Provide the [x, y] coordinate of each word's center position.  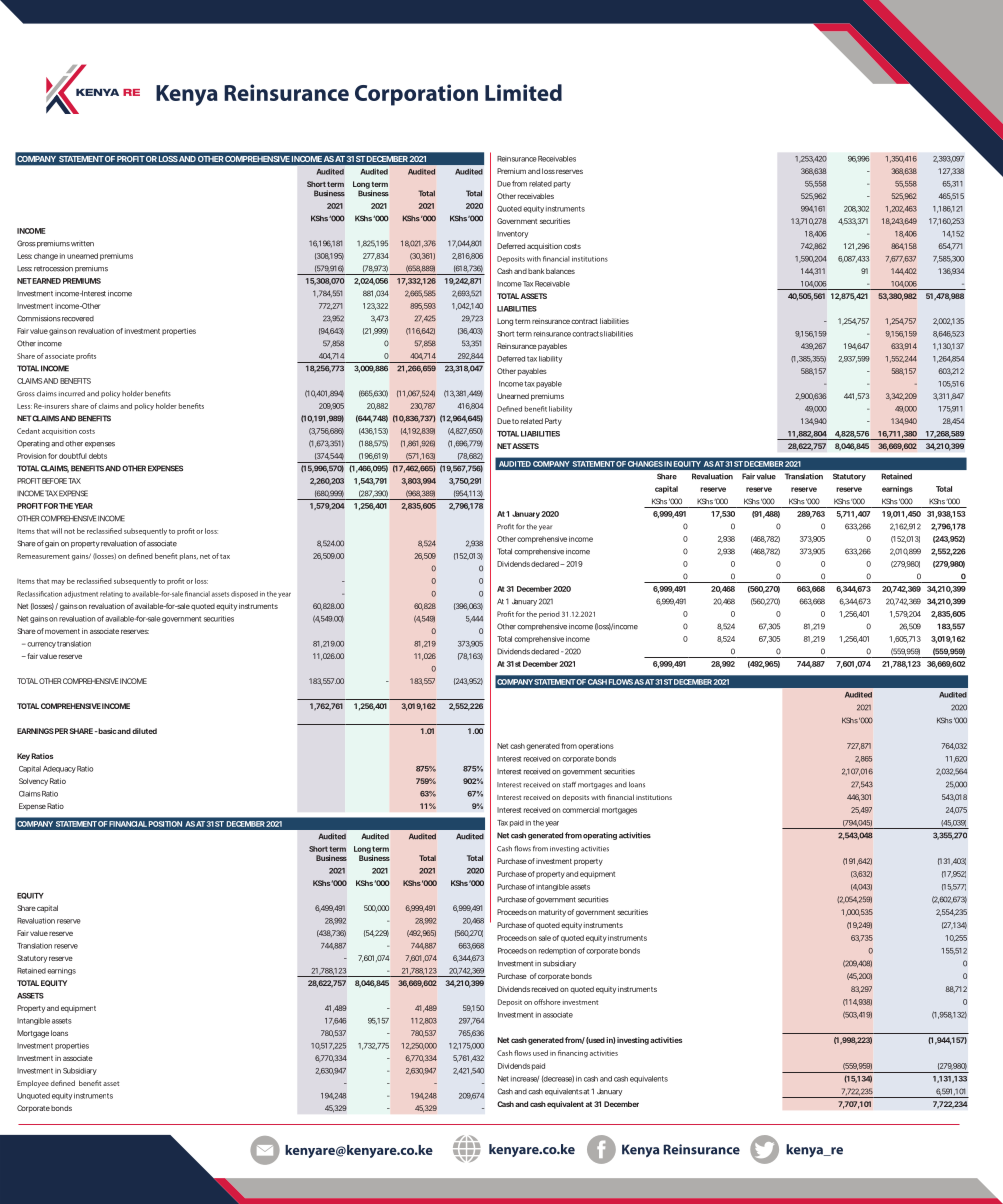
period [549, 614]
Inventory [512, 234]
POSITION [165, 824]
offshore [547, 1002]
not [69, 531]
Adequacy [59, 769]
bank [536, 271]
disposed [244, 594]
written [82, 244]
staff [569, 785]
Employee [33, 1084]
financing [573, 1054]
